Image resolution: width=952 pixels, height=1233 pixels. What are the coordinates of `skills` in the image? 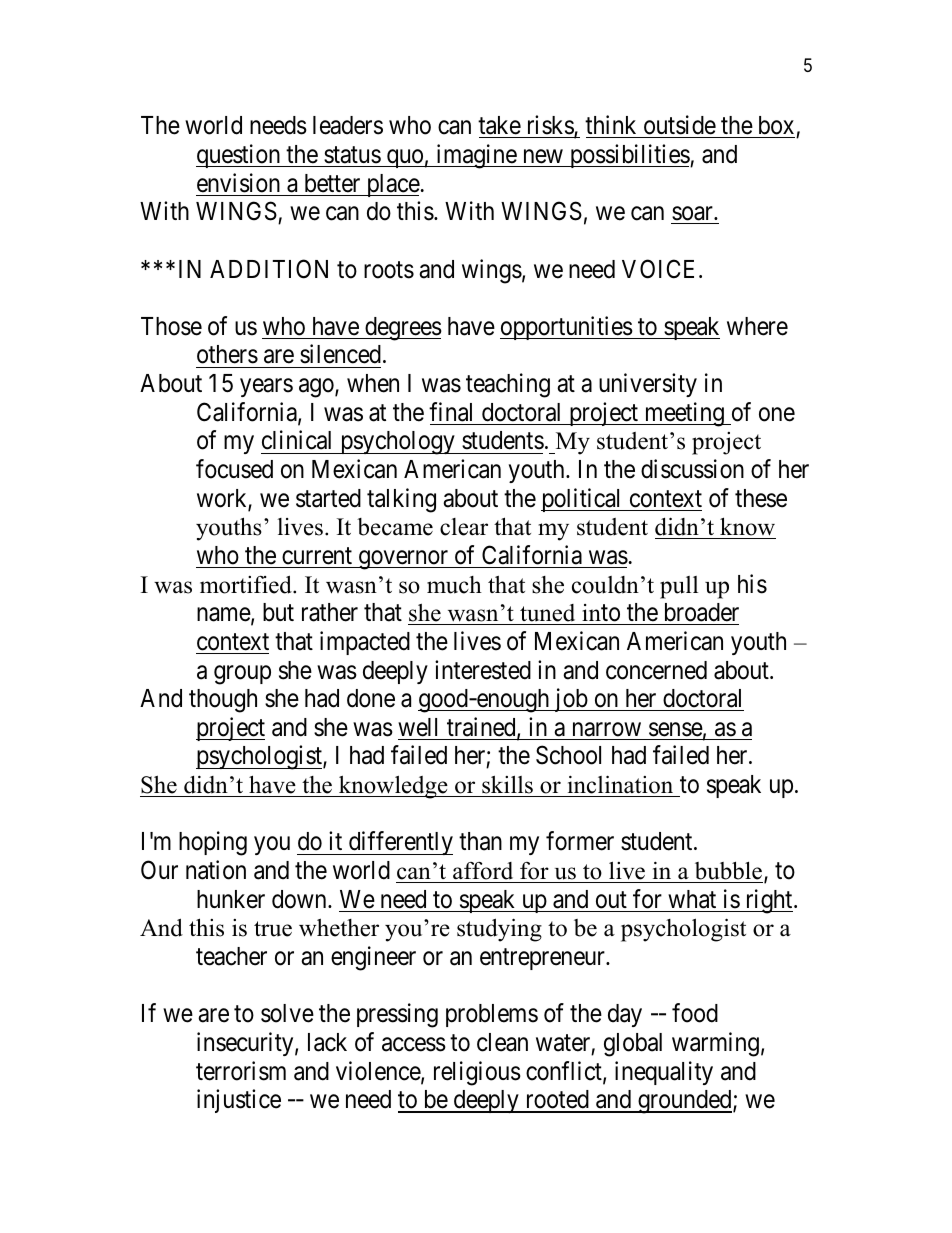 It's located at (507, 784).
